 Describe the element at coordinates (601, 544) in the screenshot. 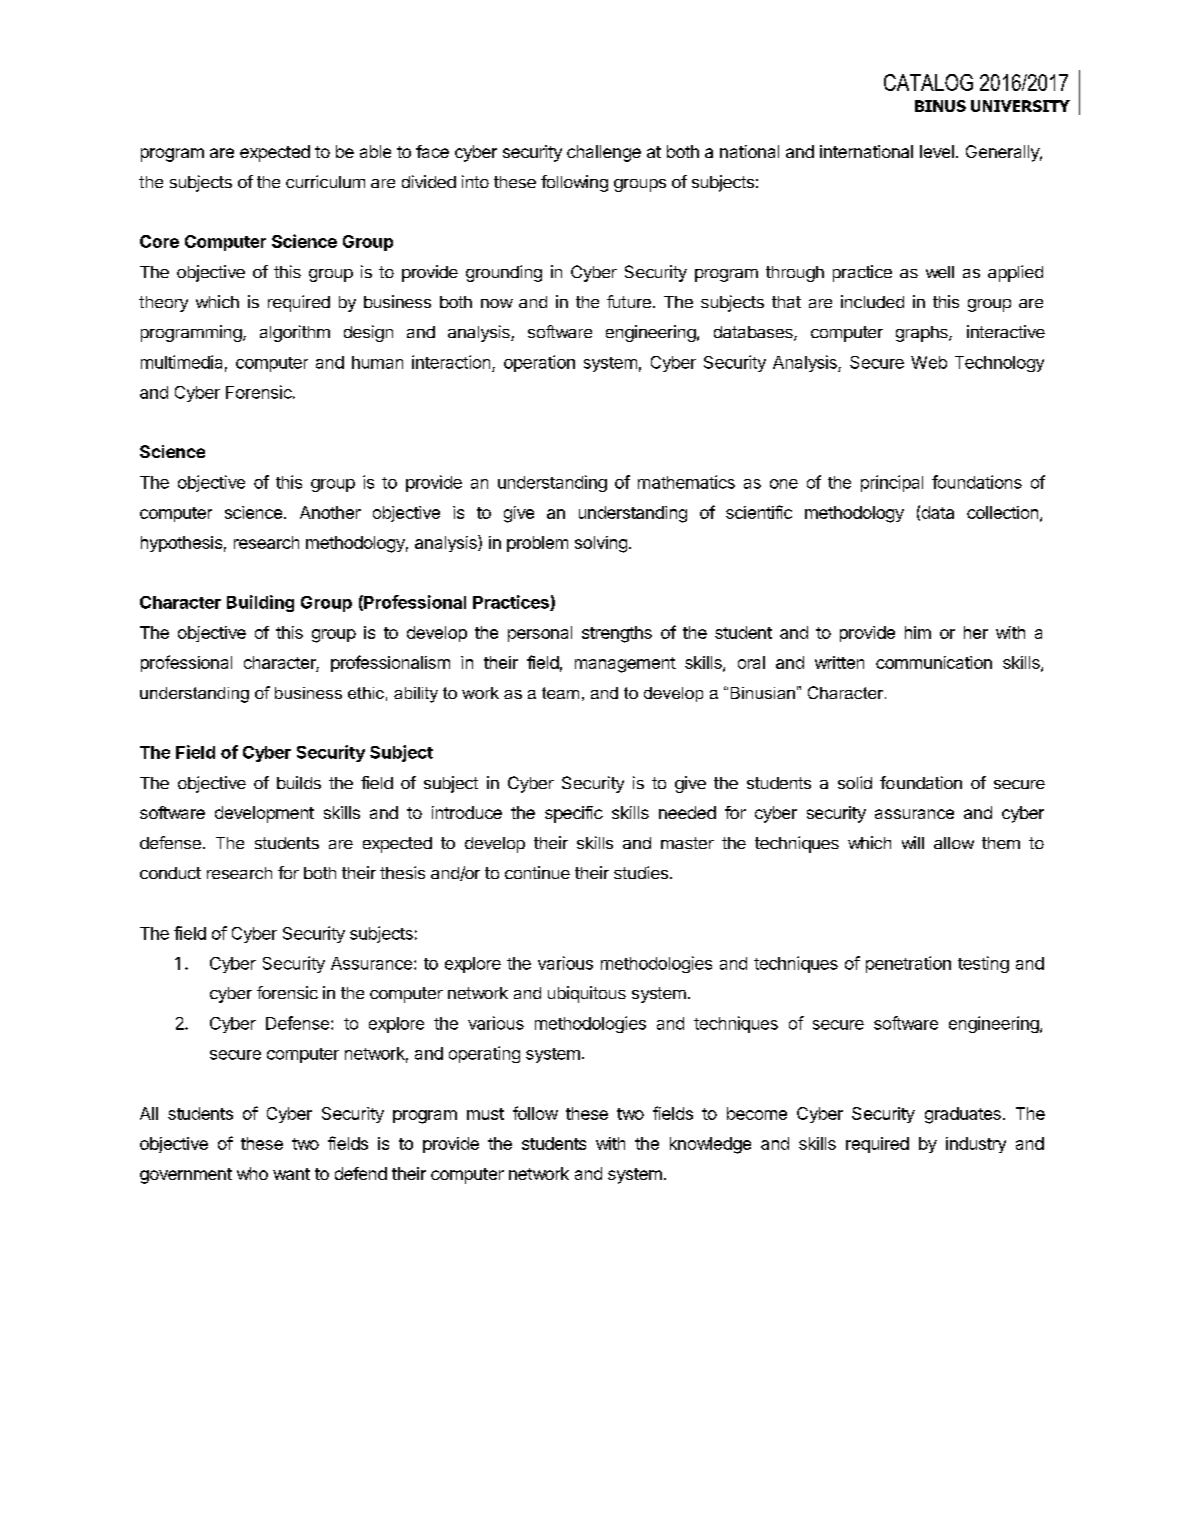

I see `solving` at that location.
